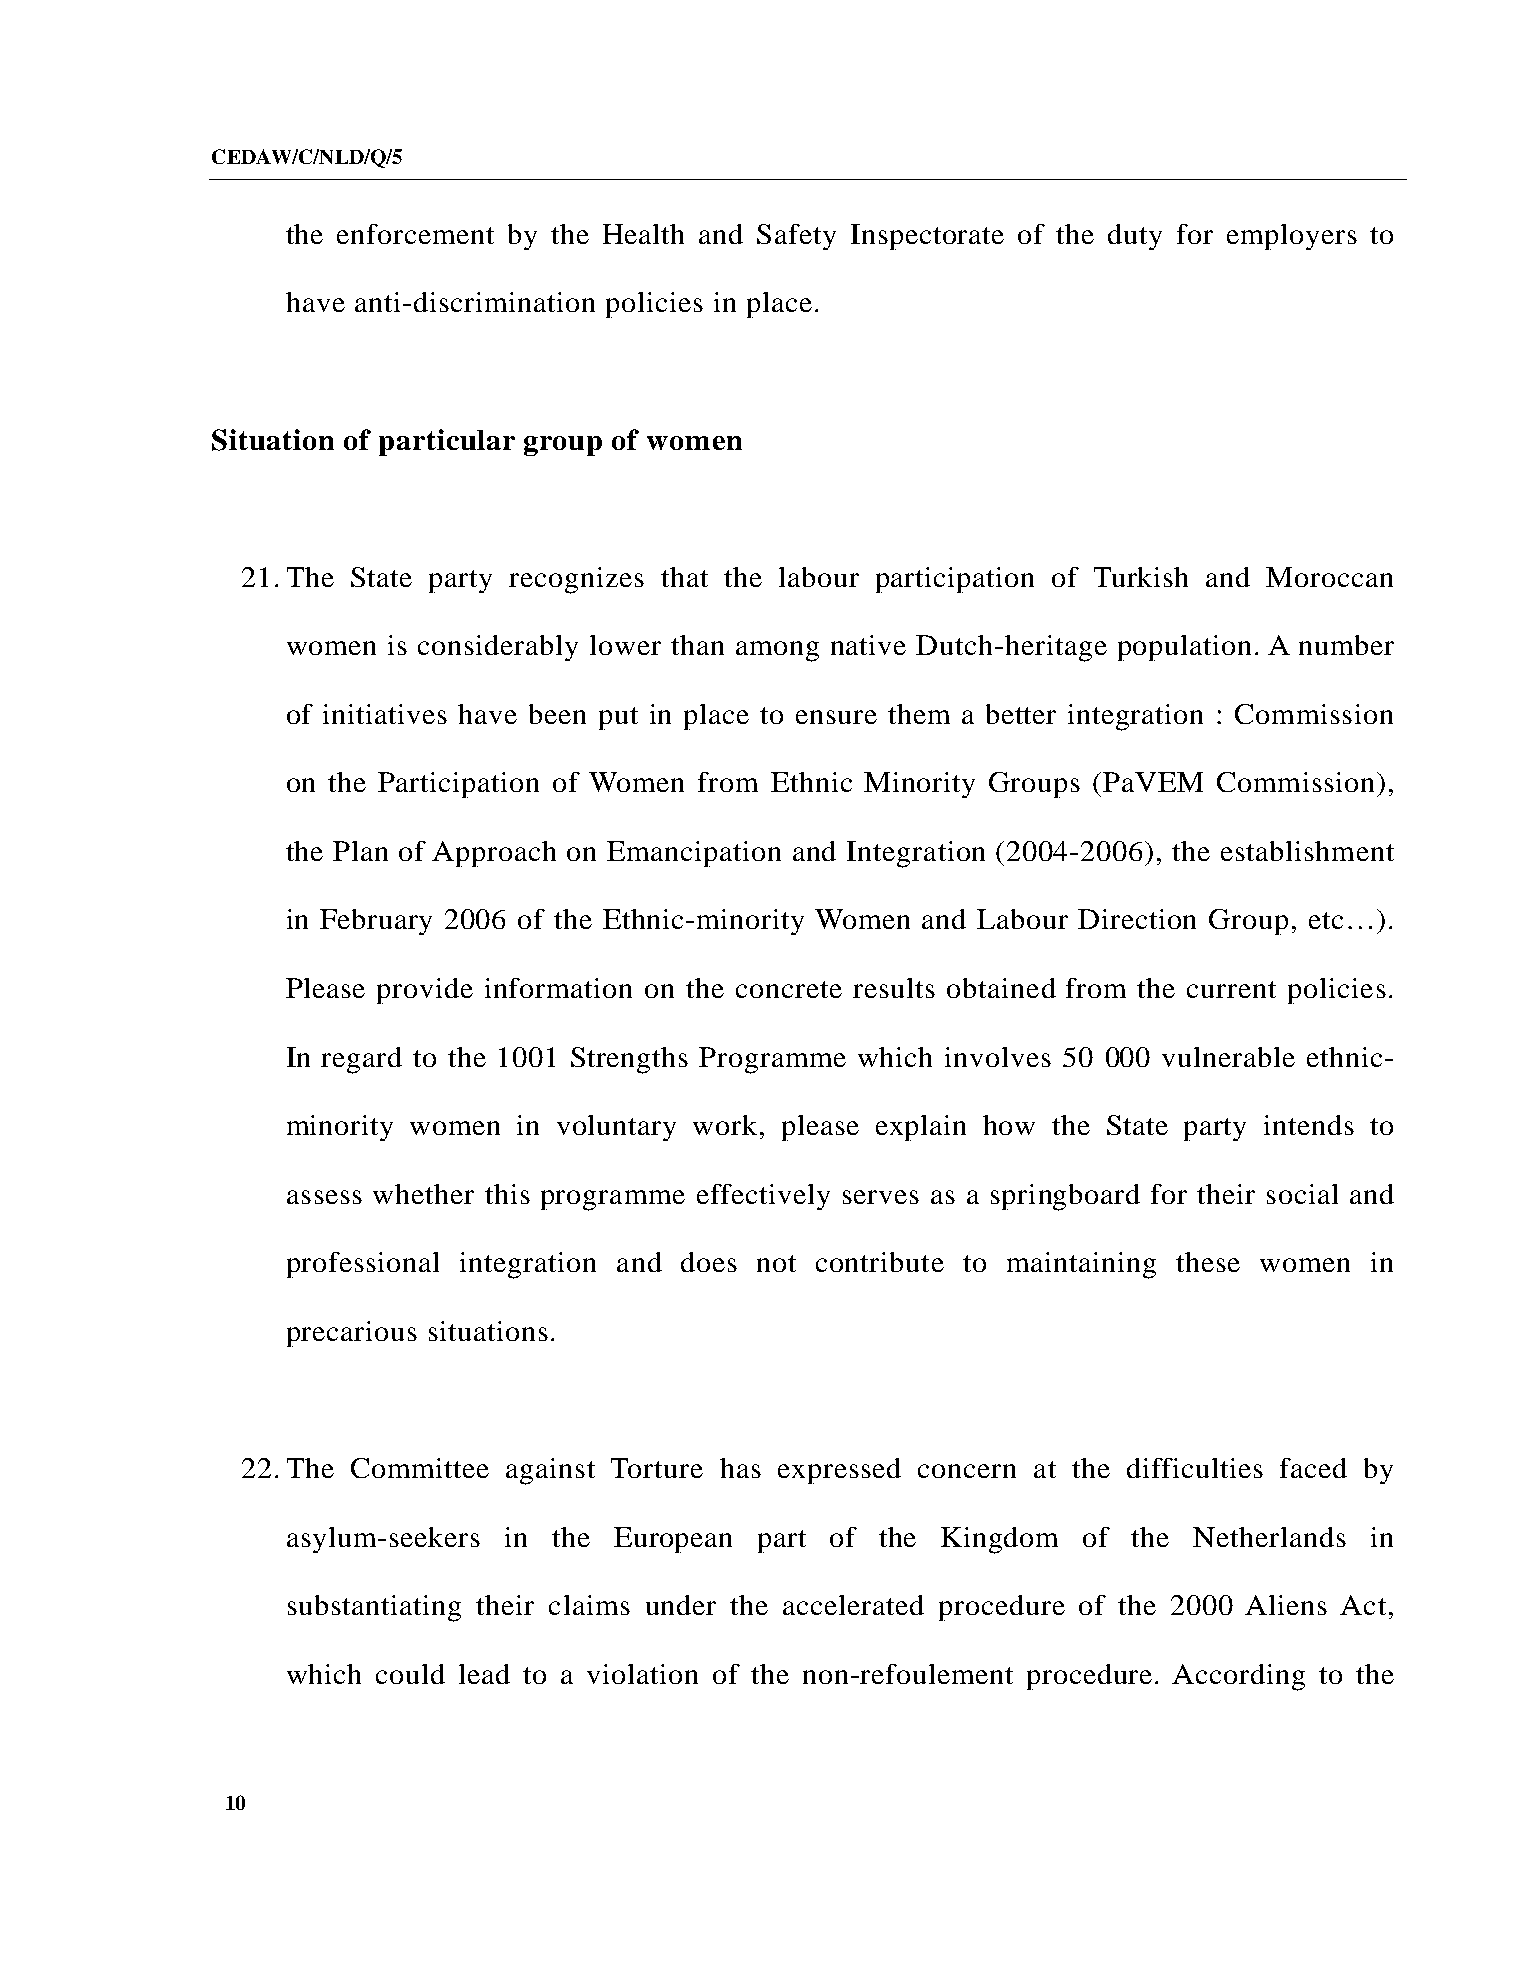 This page has height=1968, width=1521. Describe the element at coordinates (1231, 989) in the page. I see `current` at that location.
